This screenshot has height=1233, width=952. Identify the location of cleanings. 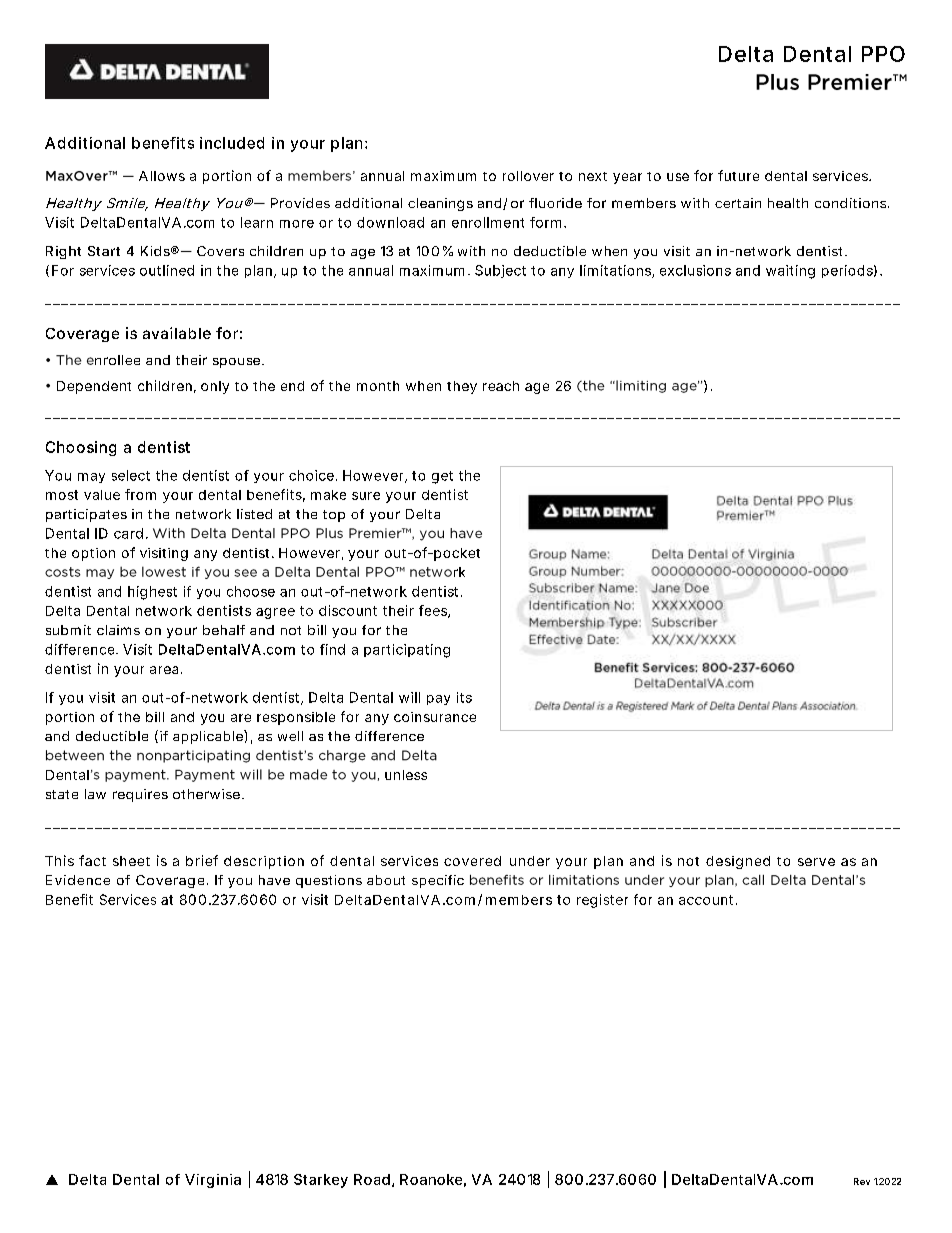
(440, 204).
